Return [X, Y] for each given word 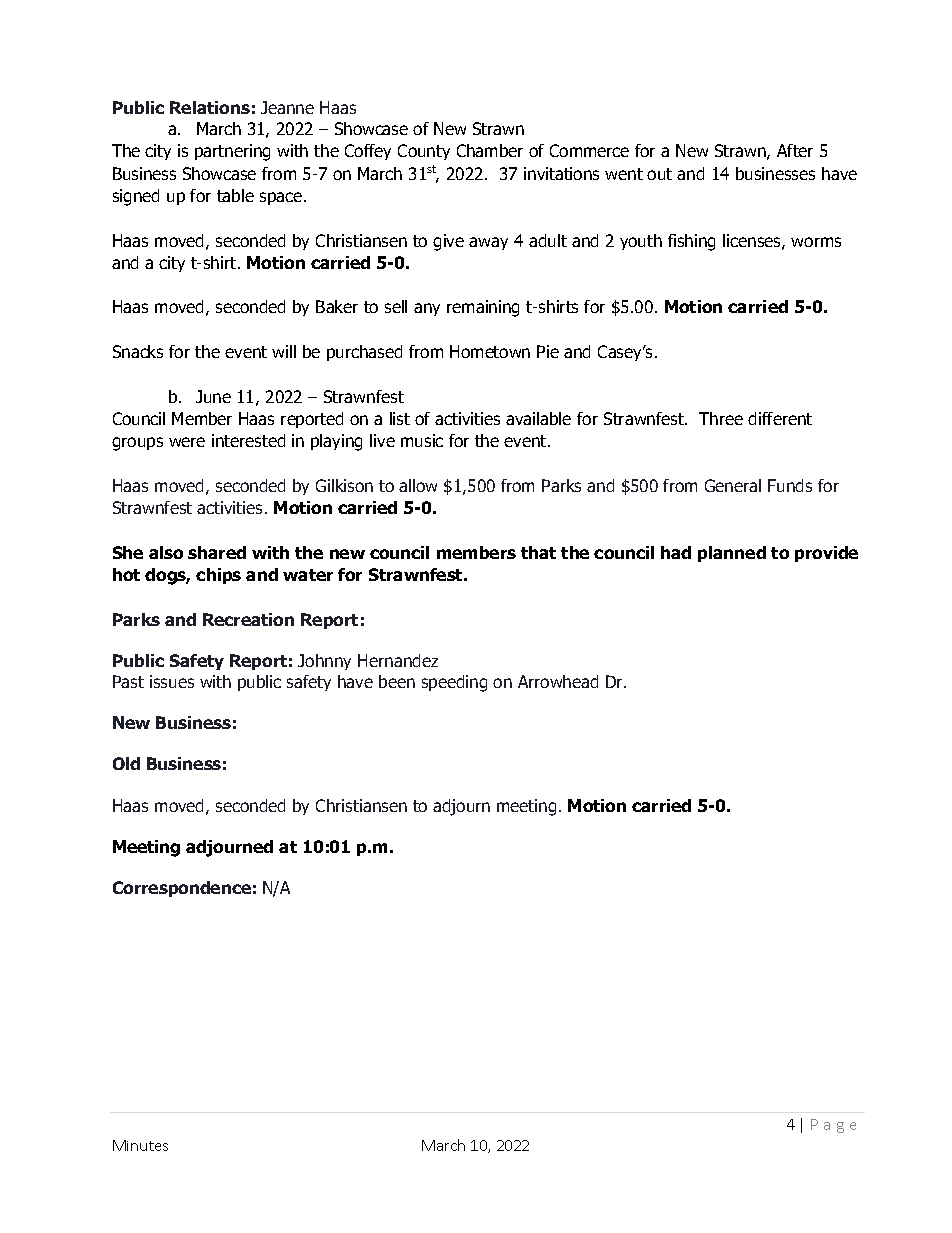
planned [732, 554]
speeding [454, 683]
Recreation [248, 619]
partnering [232, 152]
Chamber [490, 150]
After [795, 150]
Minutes [140, 1145]
